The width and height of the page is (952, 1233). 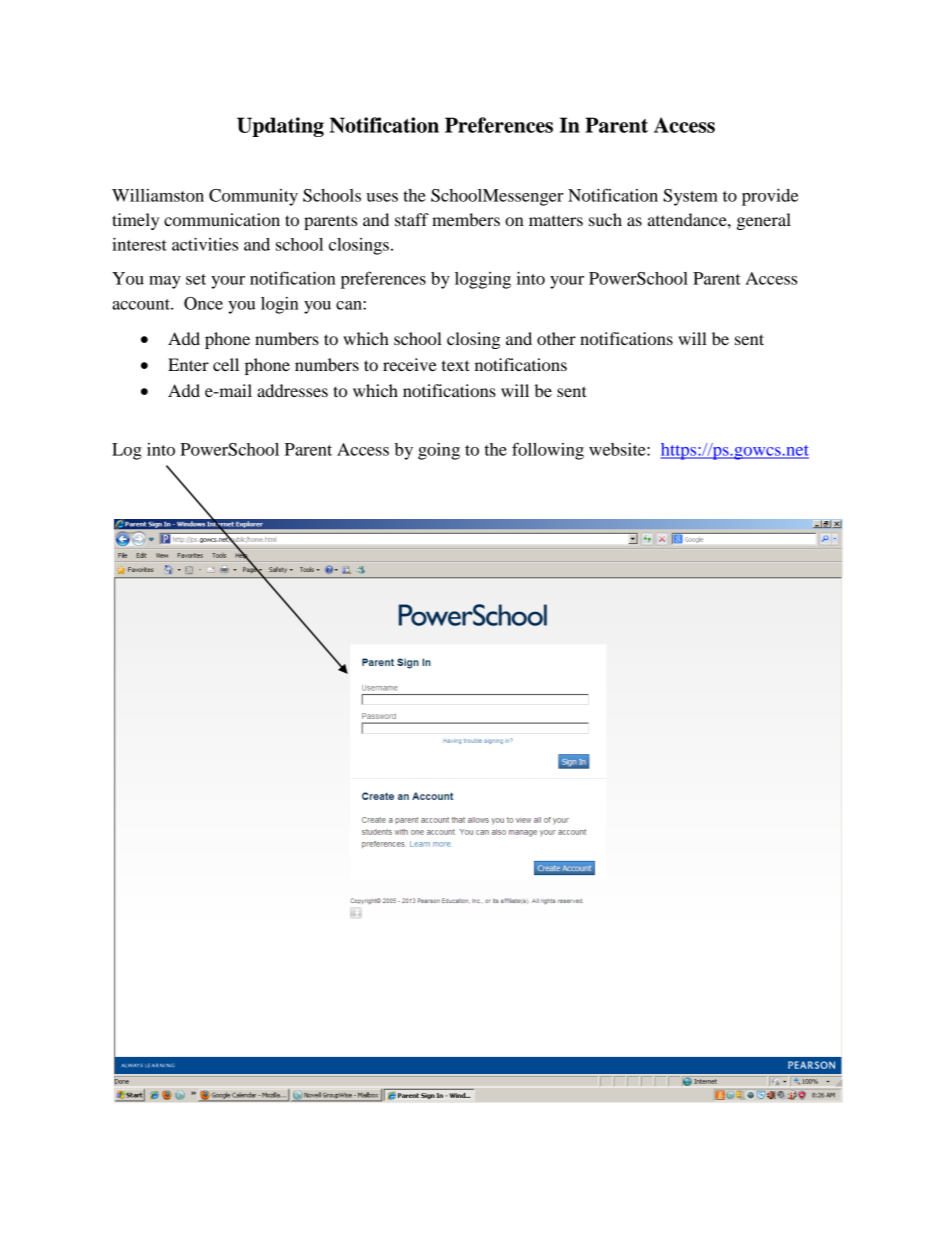 I want to click on following, so click(x=548, y=451).
